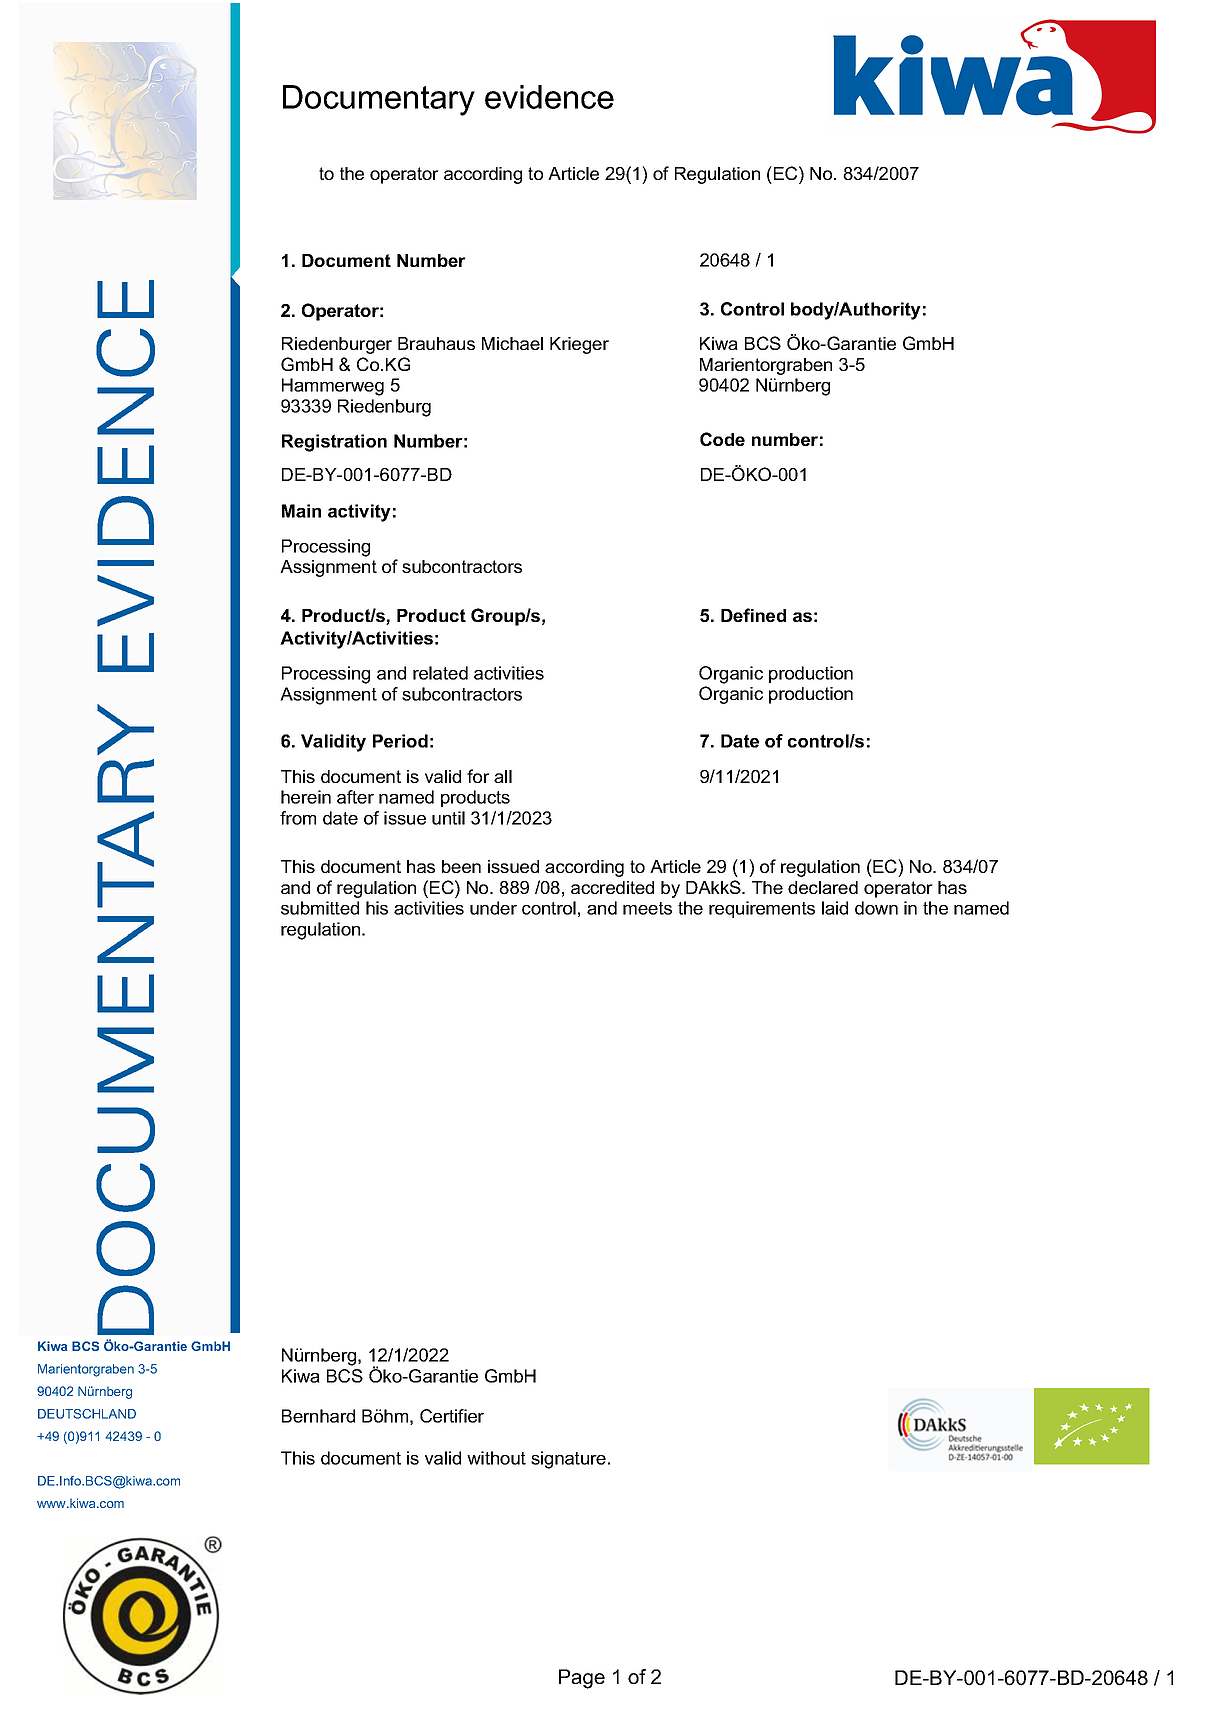 The height and width of the image is (1719, 1215). Describe the element at coordinates (568, 1460) in the image. I see `signature` at that location.
